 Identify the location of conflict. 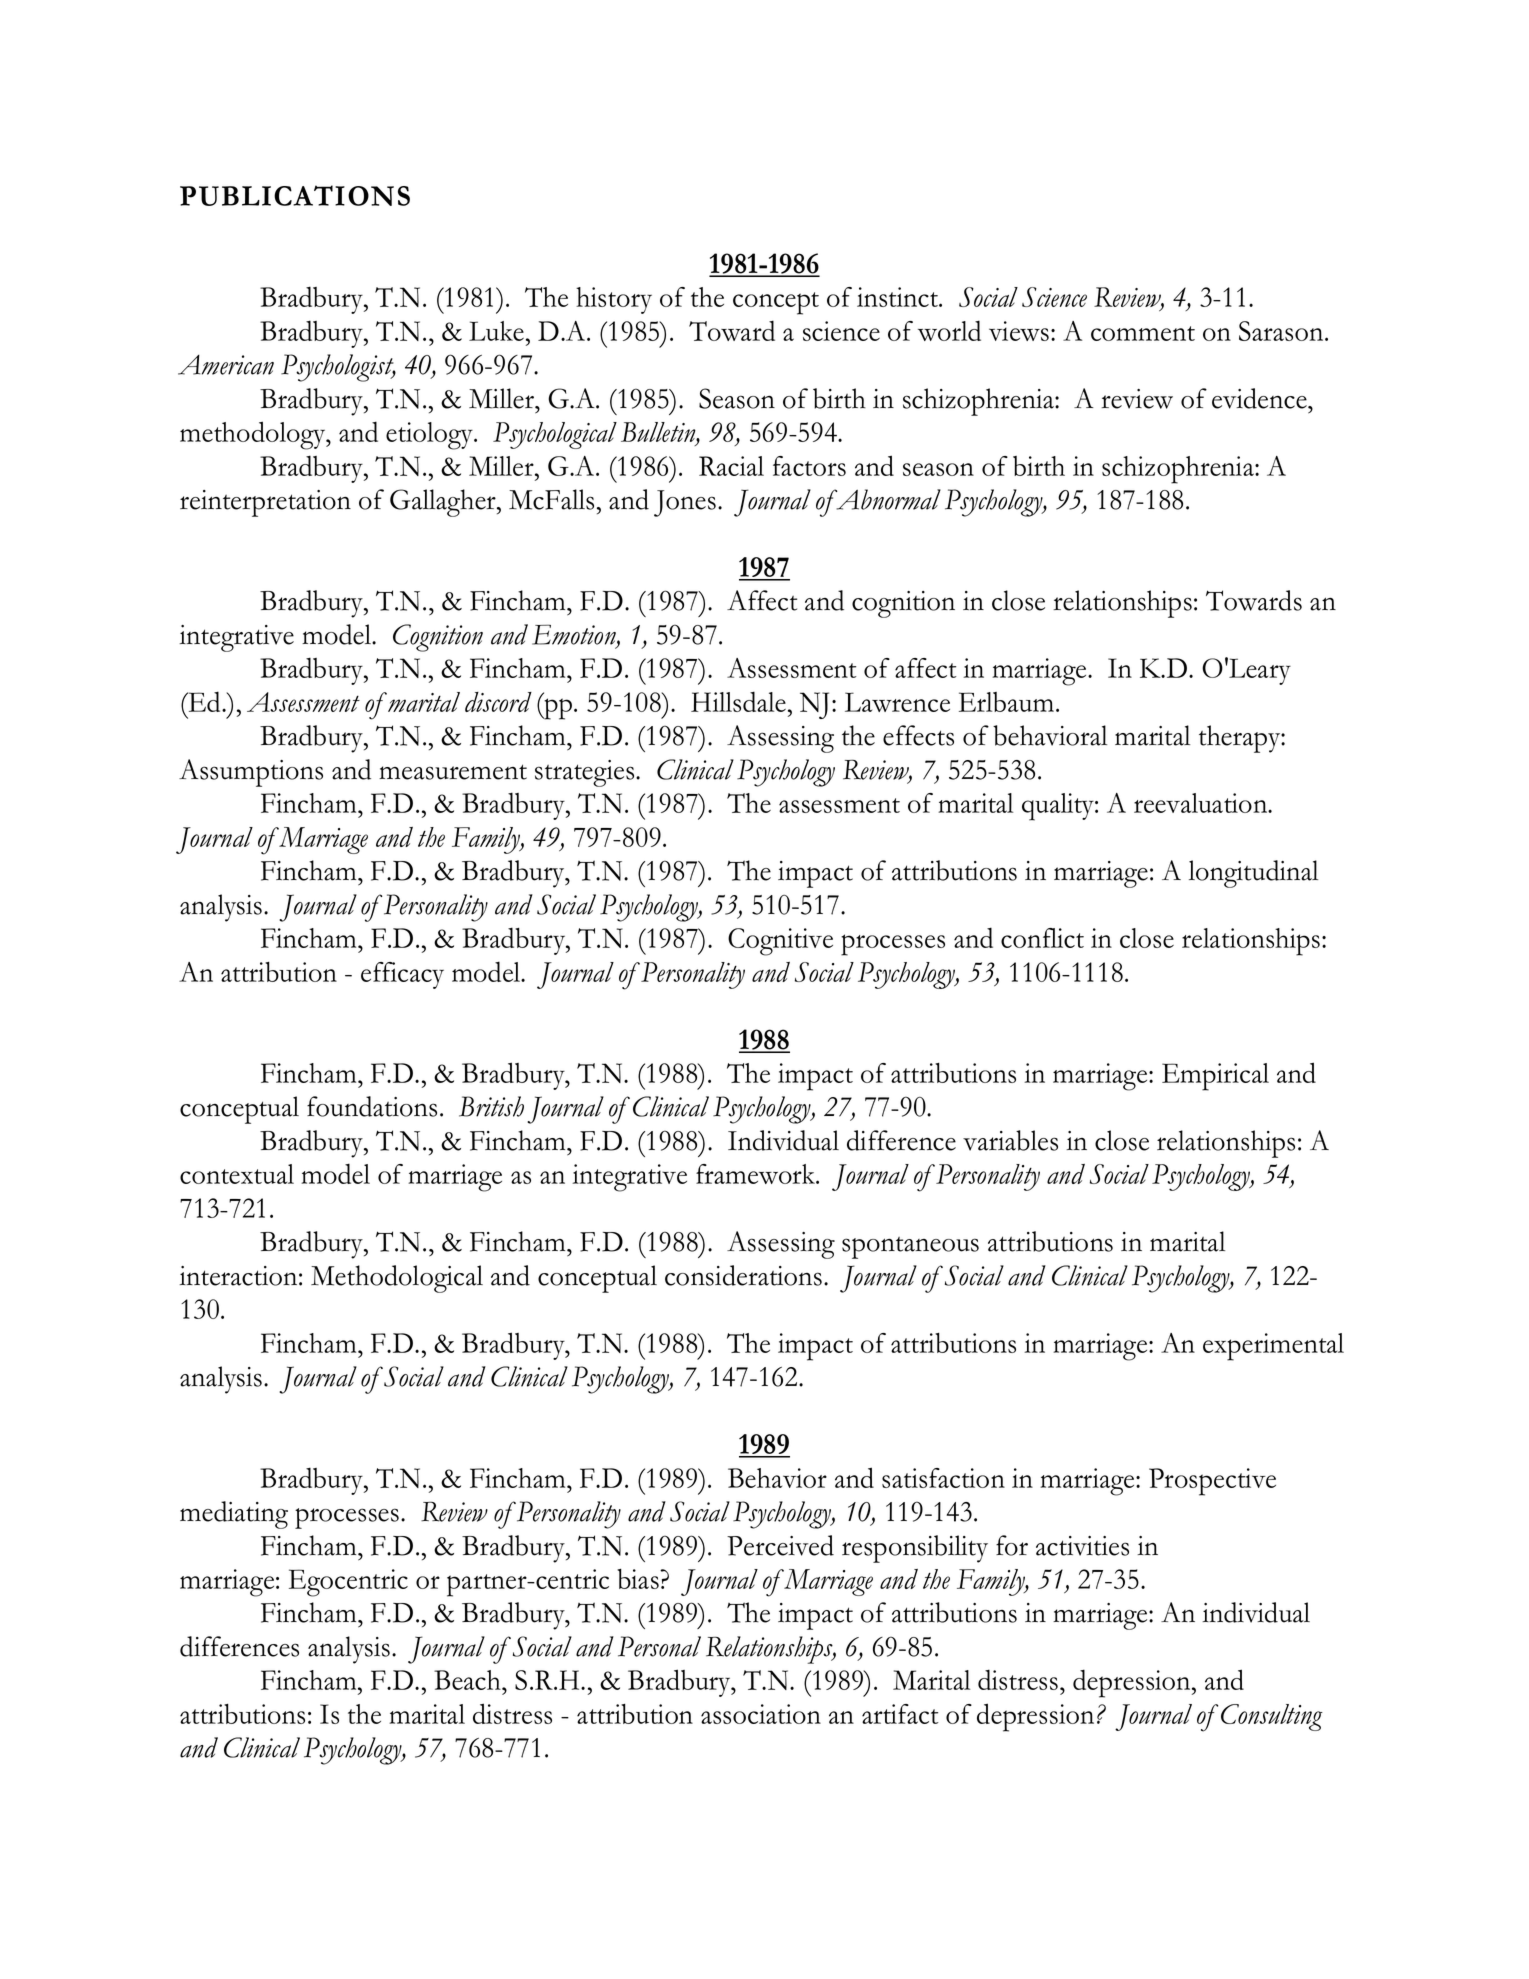
(1042, 938).
